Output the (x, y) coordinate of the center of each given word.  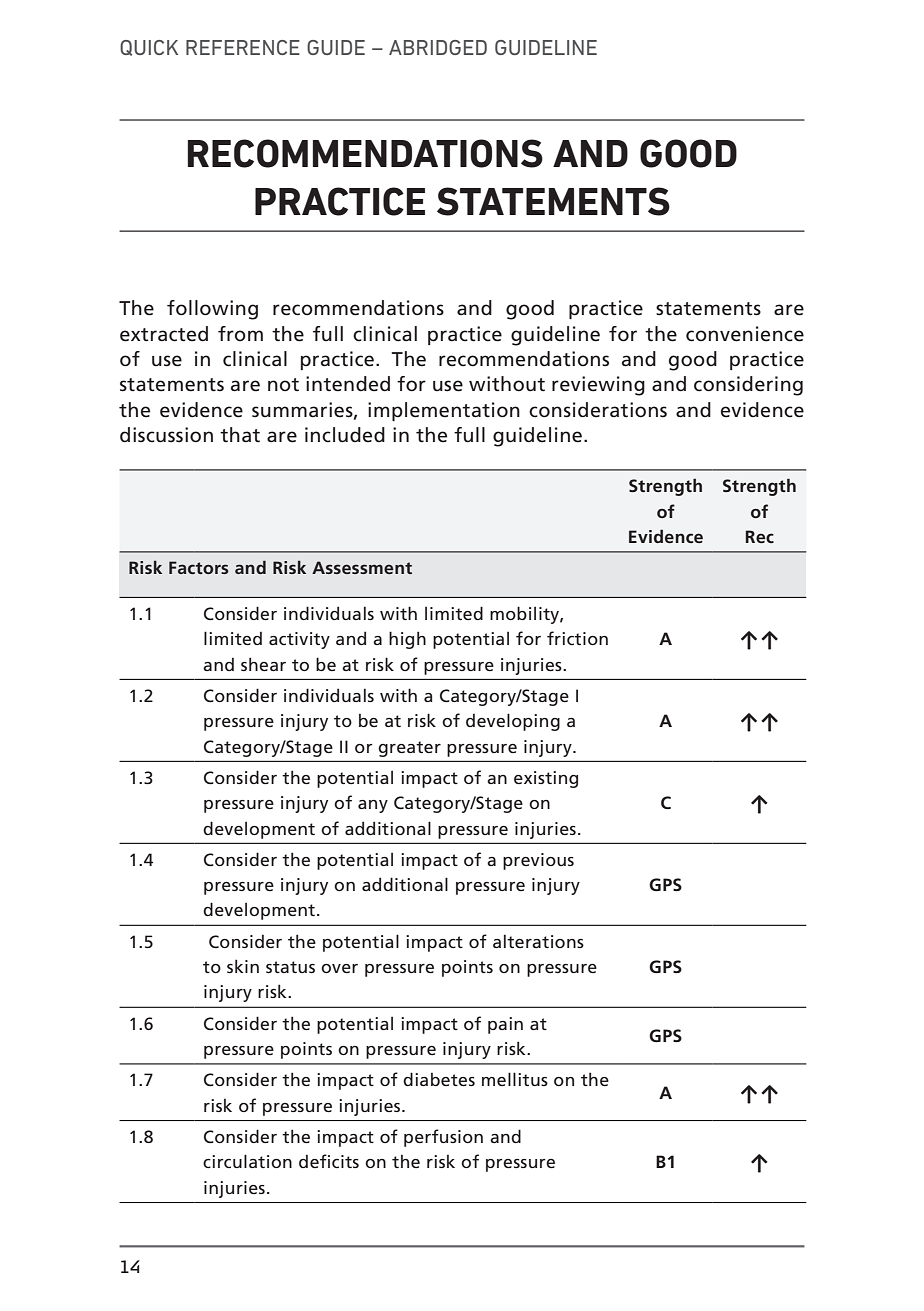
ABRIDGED (438, 47)
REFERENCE (243, 47)
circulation (247, 1161)
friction (577, 638)
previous (538, 861)
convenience (745, 334)
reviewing (598, 386)
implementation (444, 411)
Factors (199, 567)
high (407, 640)
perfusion (443, 1138)
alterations (538, 941)
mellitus (515, 1079)
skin (243, 966)
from (240, 333)
